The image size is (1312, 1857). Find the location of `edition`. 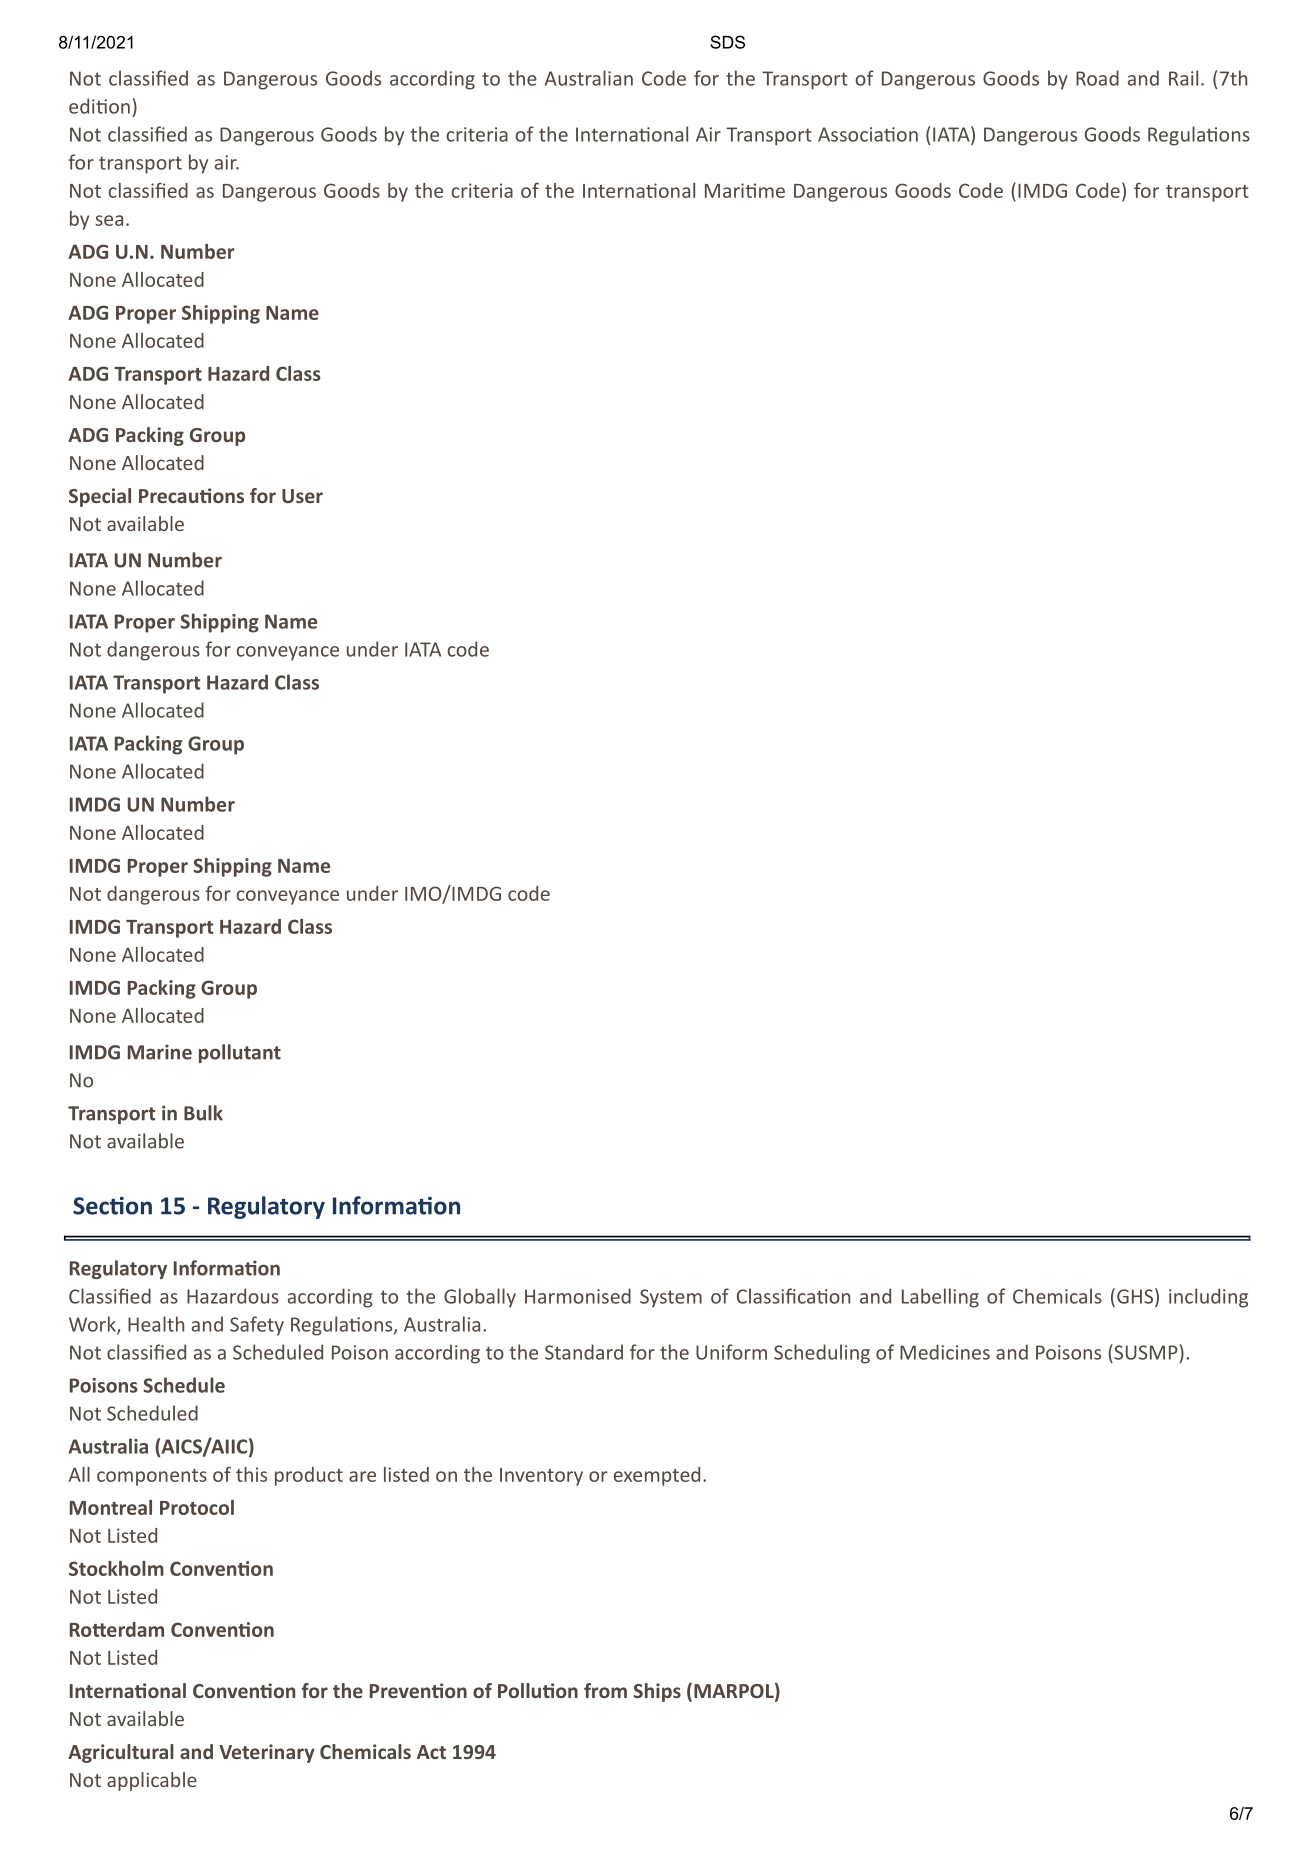

edition is located at coordinates (99, 106).
